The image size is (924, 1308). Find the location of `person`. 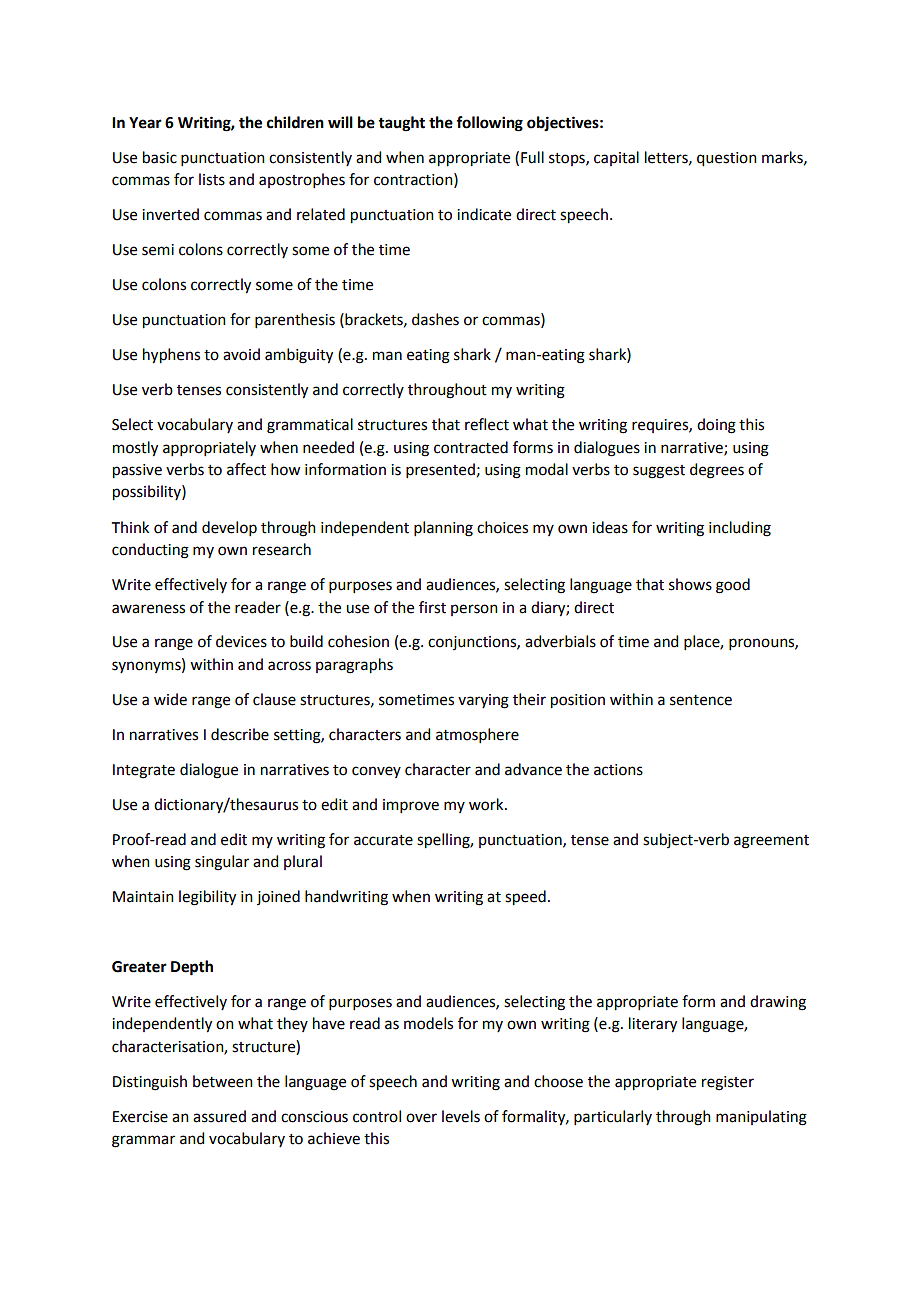

person is located at coordinates (474, 610).
